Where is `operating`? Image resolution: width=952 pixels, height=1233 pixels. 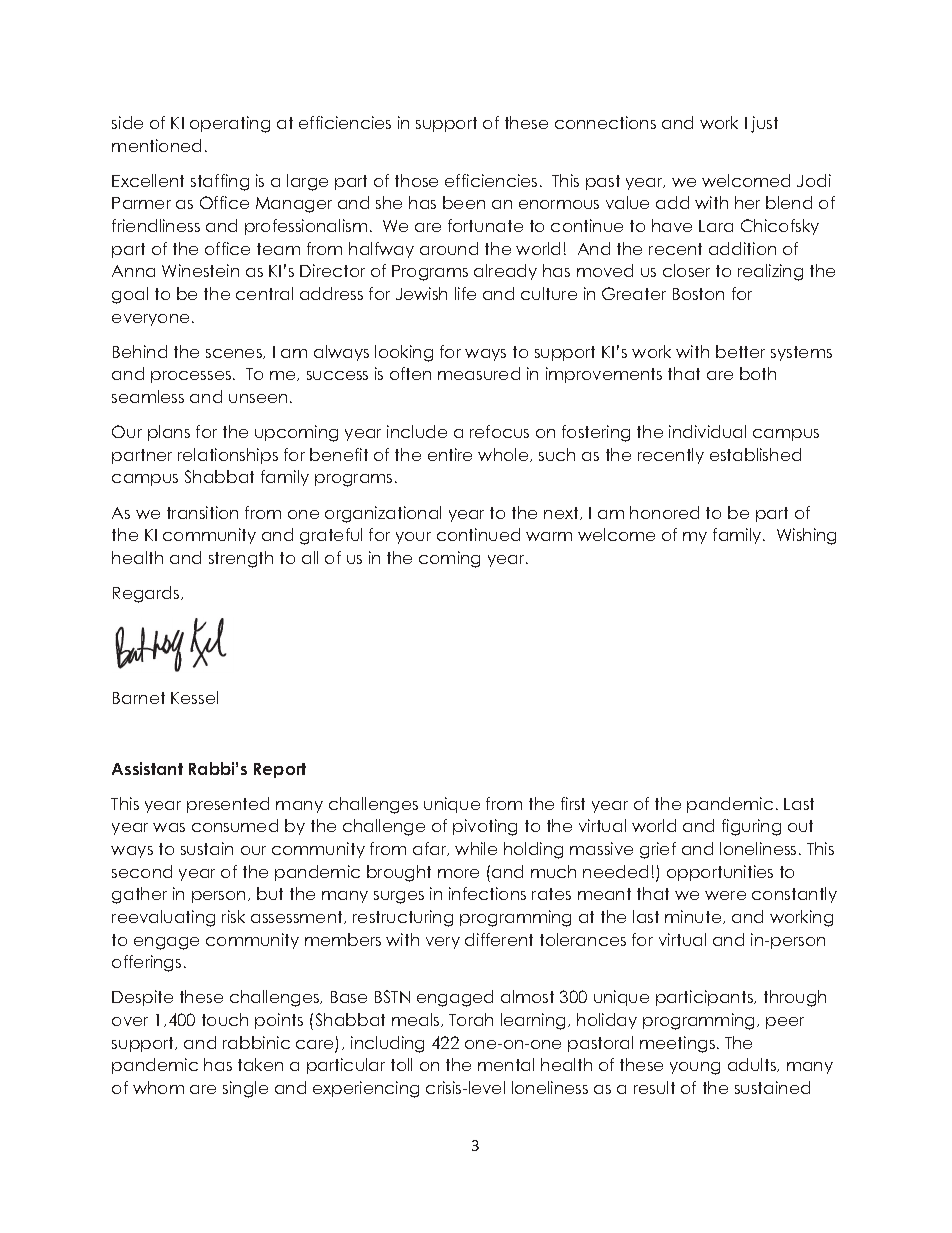 operating is located at coordinates (230, 124).
